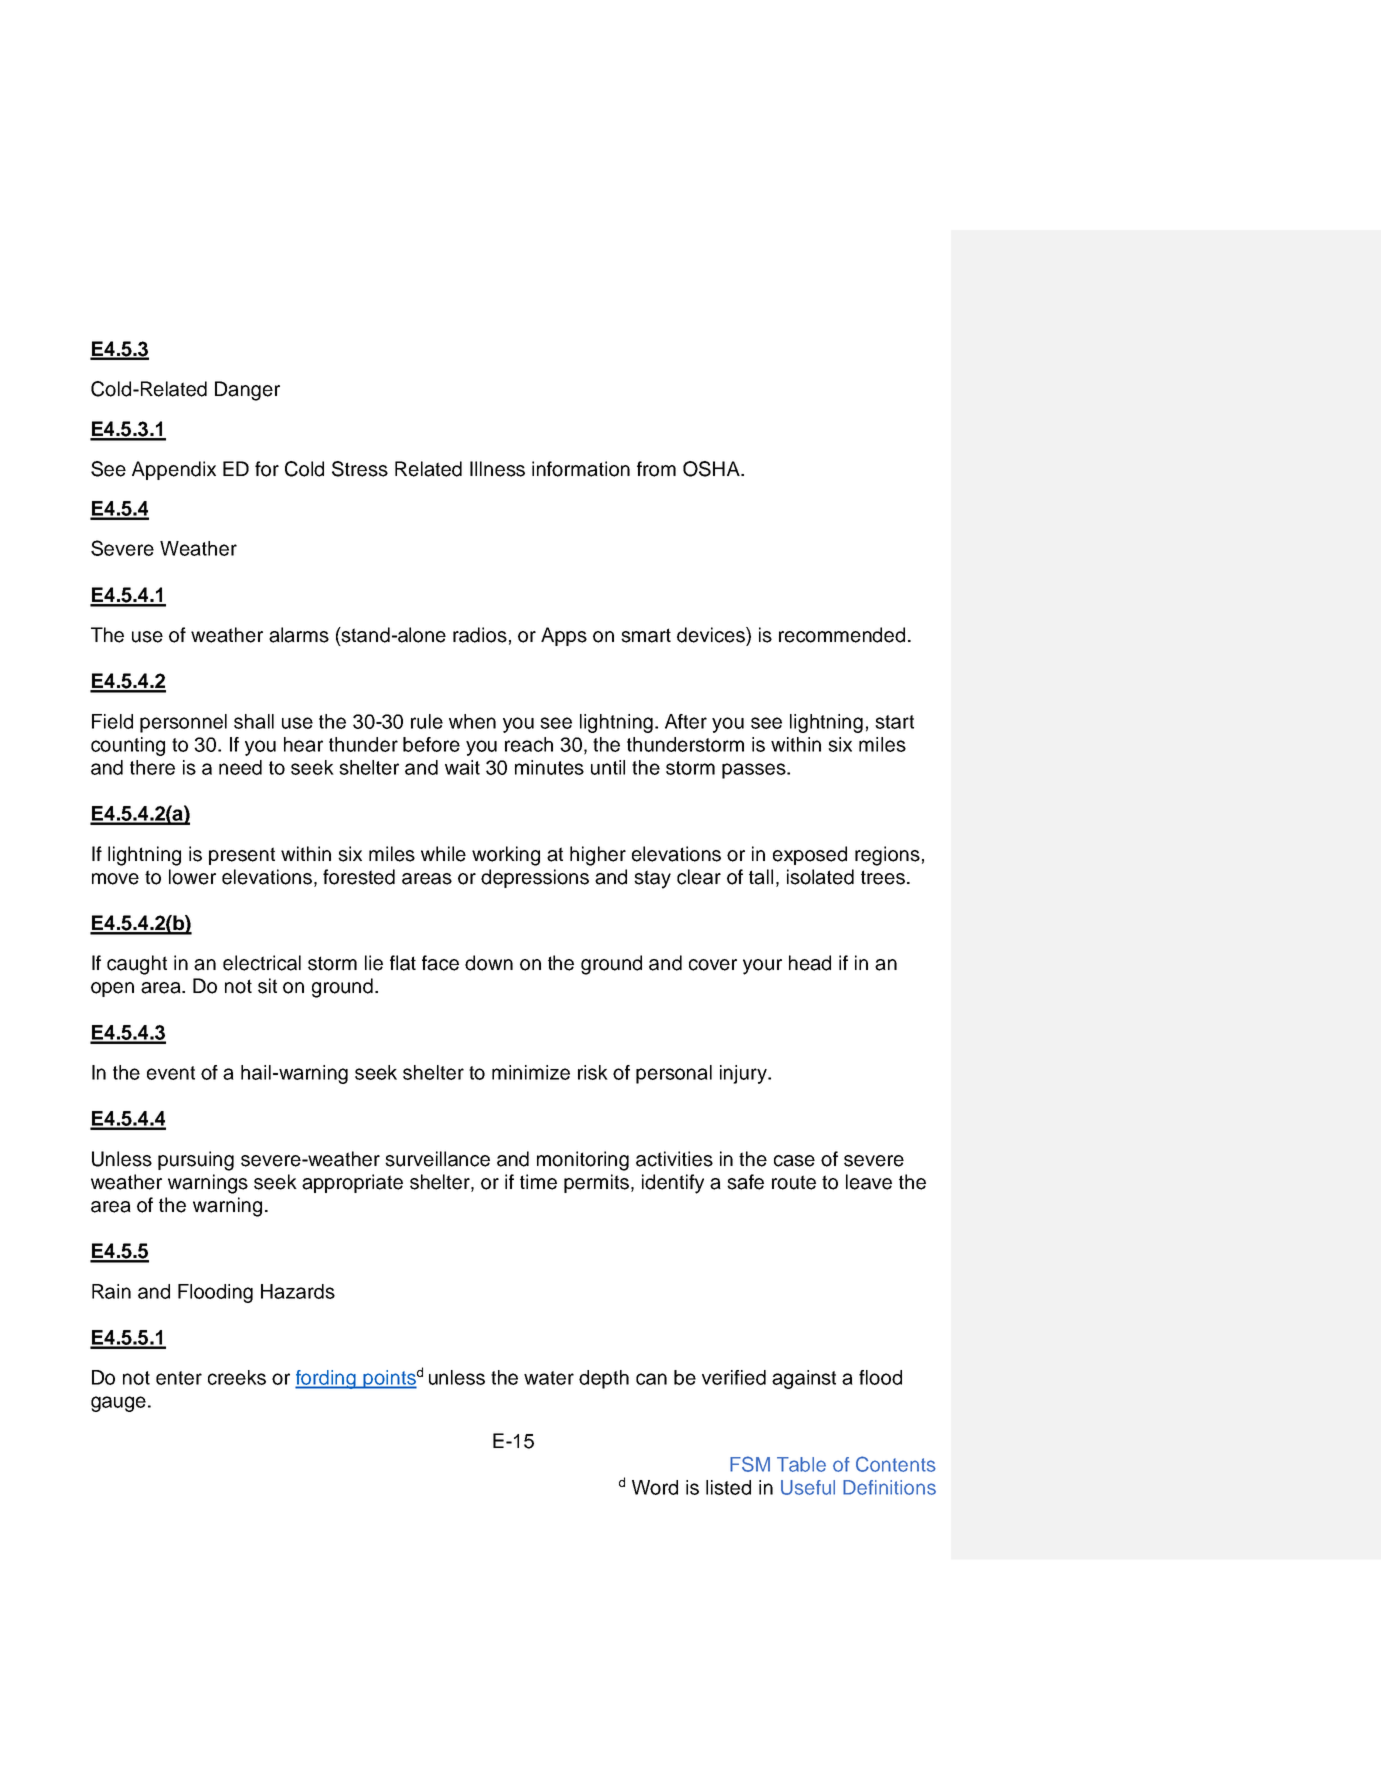 The width and height of the document is (1381, 1788). Describe the element at coordinates (801, 1464) in the document. I see `Table` at that location.
